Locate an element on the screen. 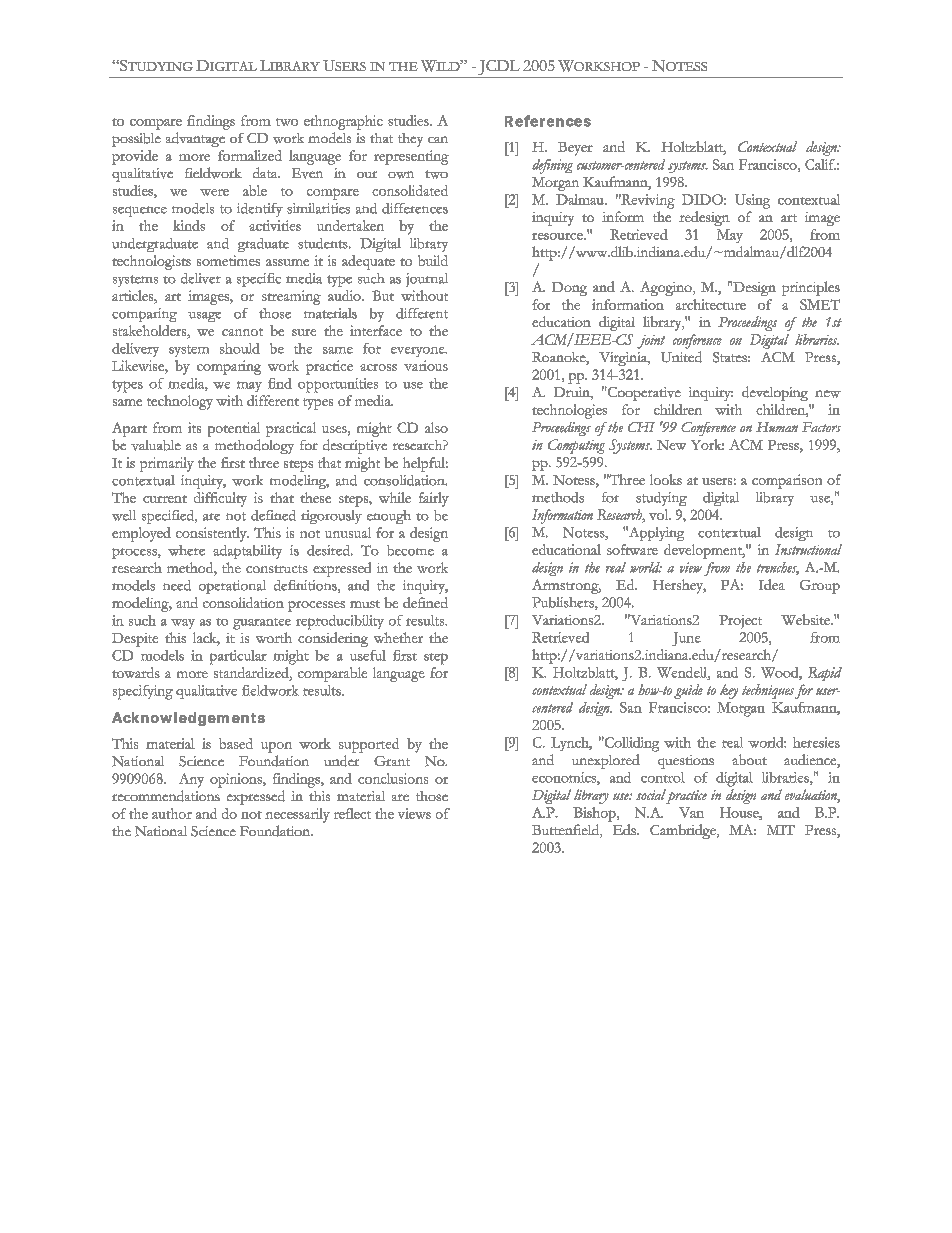 The image size is (952, 1233). United is located at coordinates (681, 357).
